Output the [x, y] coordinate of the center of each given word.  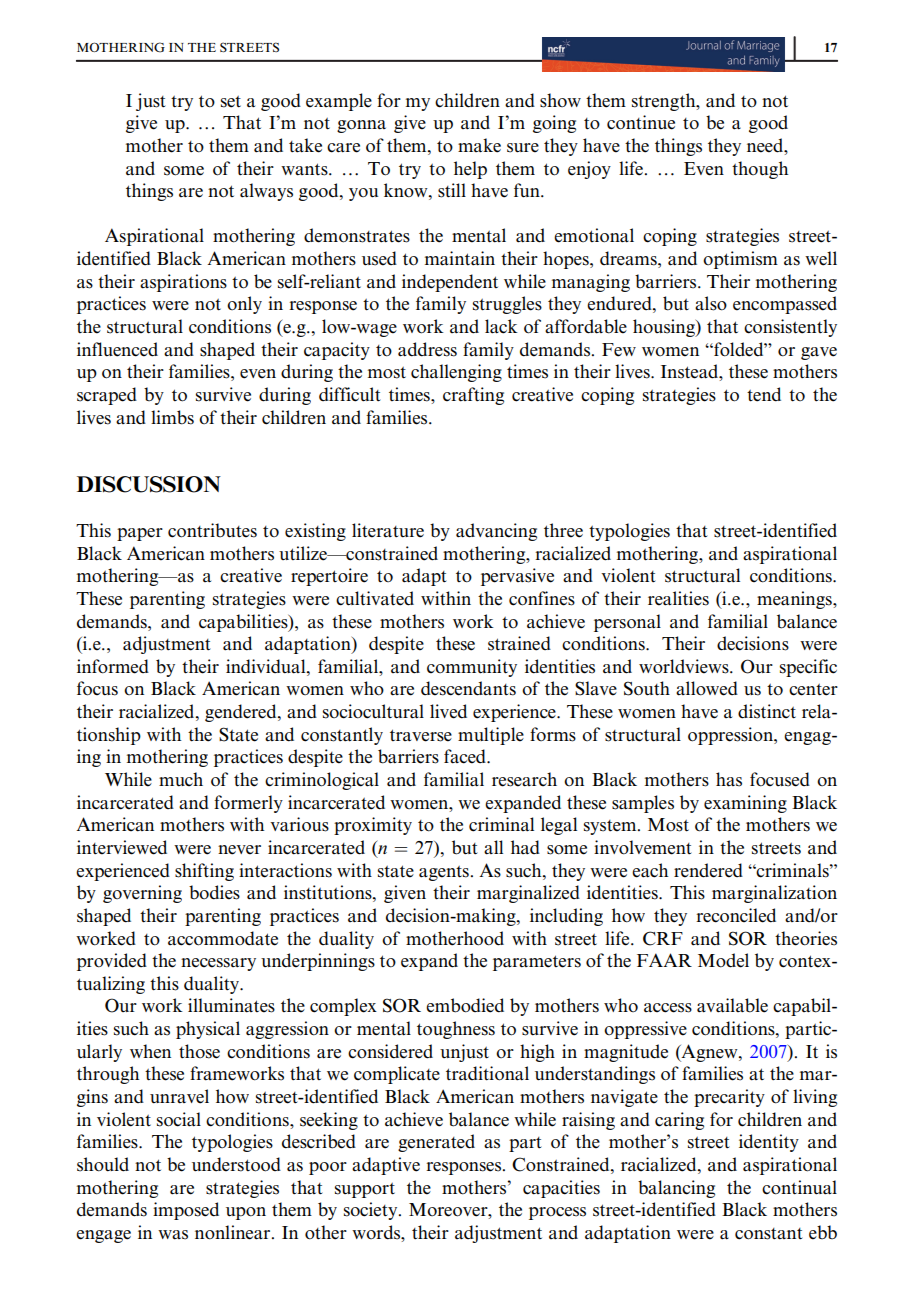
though [760, 170]
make [479, 145]
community [472, 668]
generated [436, 1143]
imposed [186, 1211]
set [231, 102]
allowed [707, 688]
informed [113, 666]
